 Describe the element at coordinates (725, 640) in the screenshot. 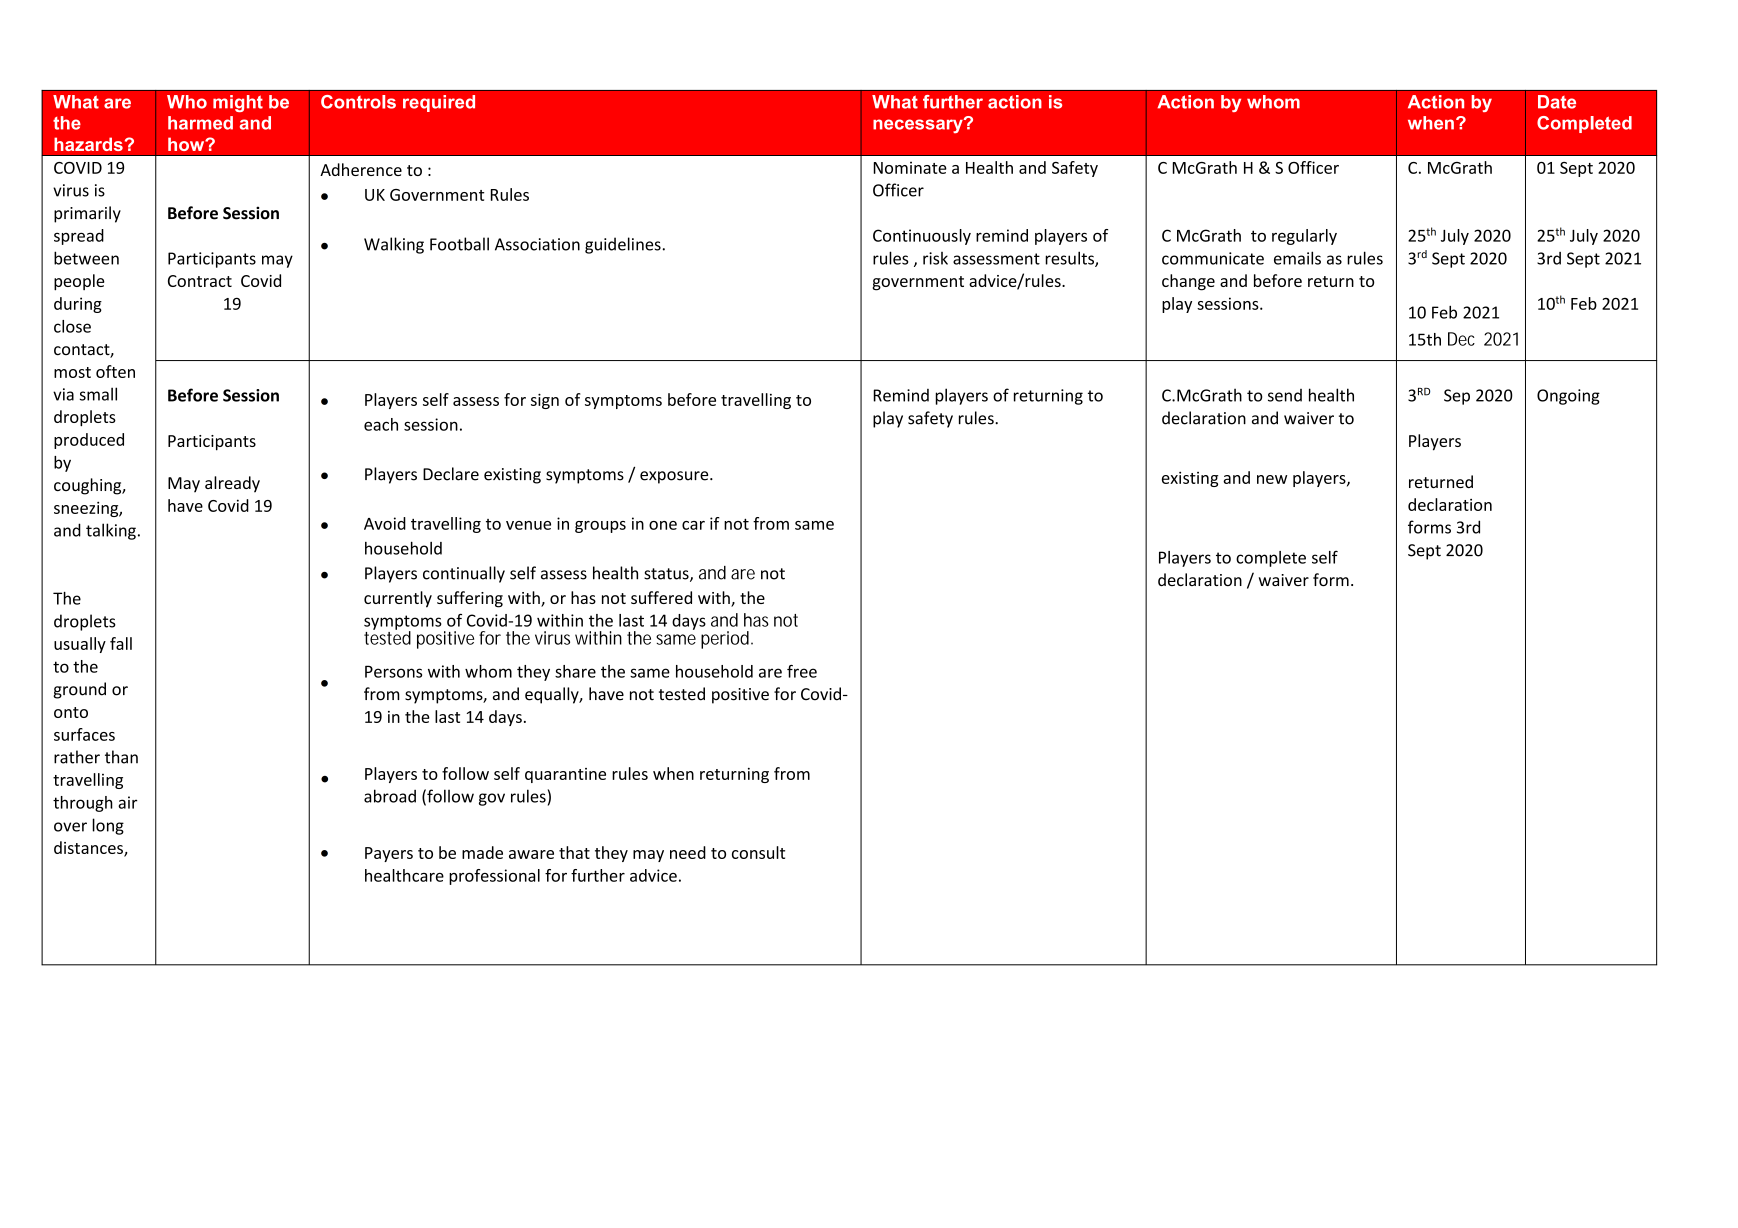

I see `period` at that location.
